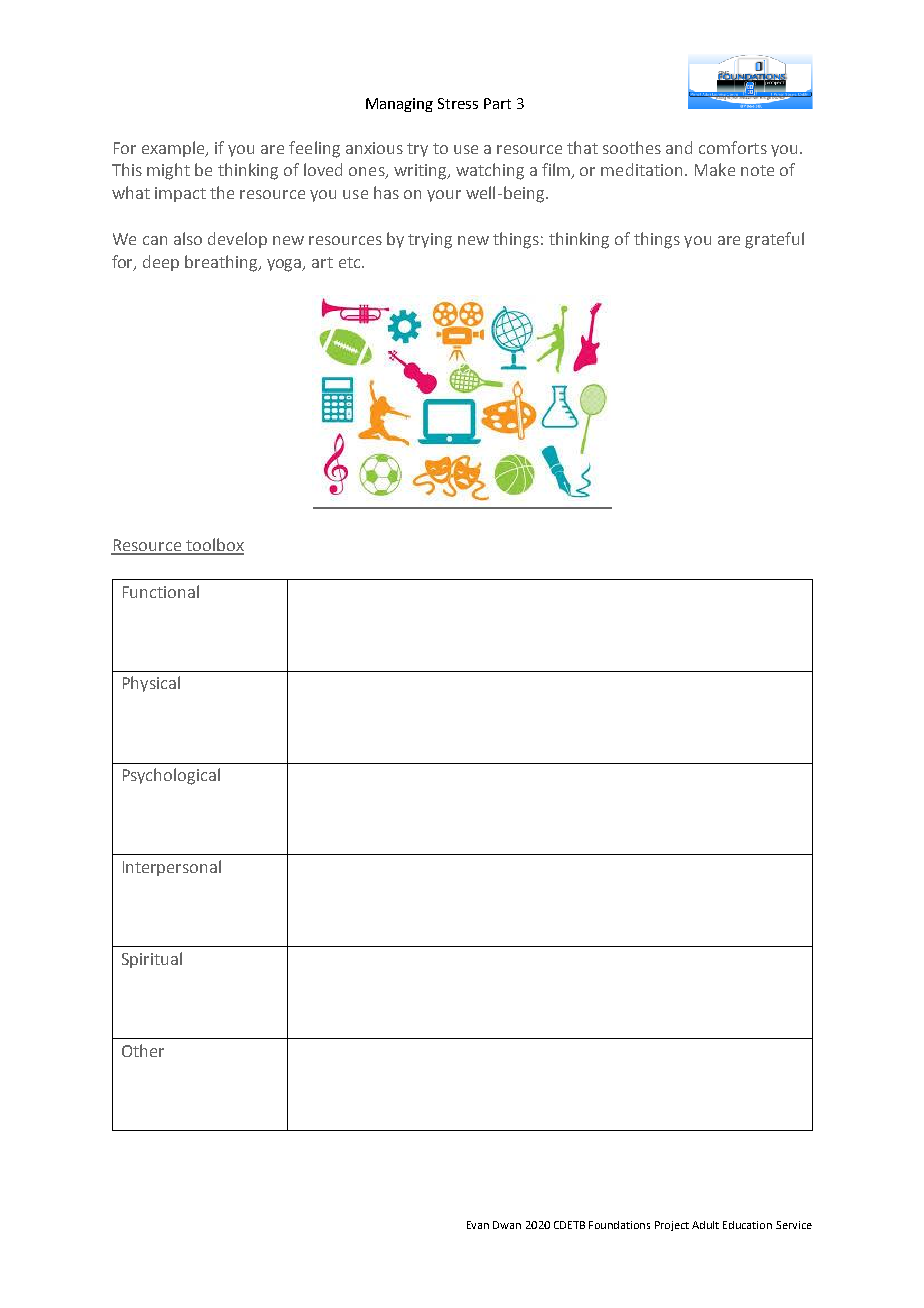 The width and height of the document is (924, 1308). I want to click on Interpersonal, so click(172, 868).
